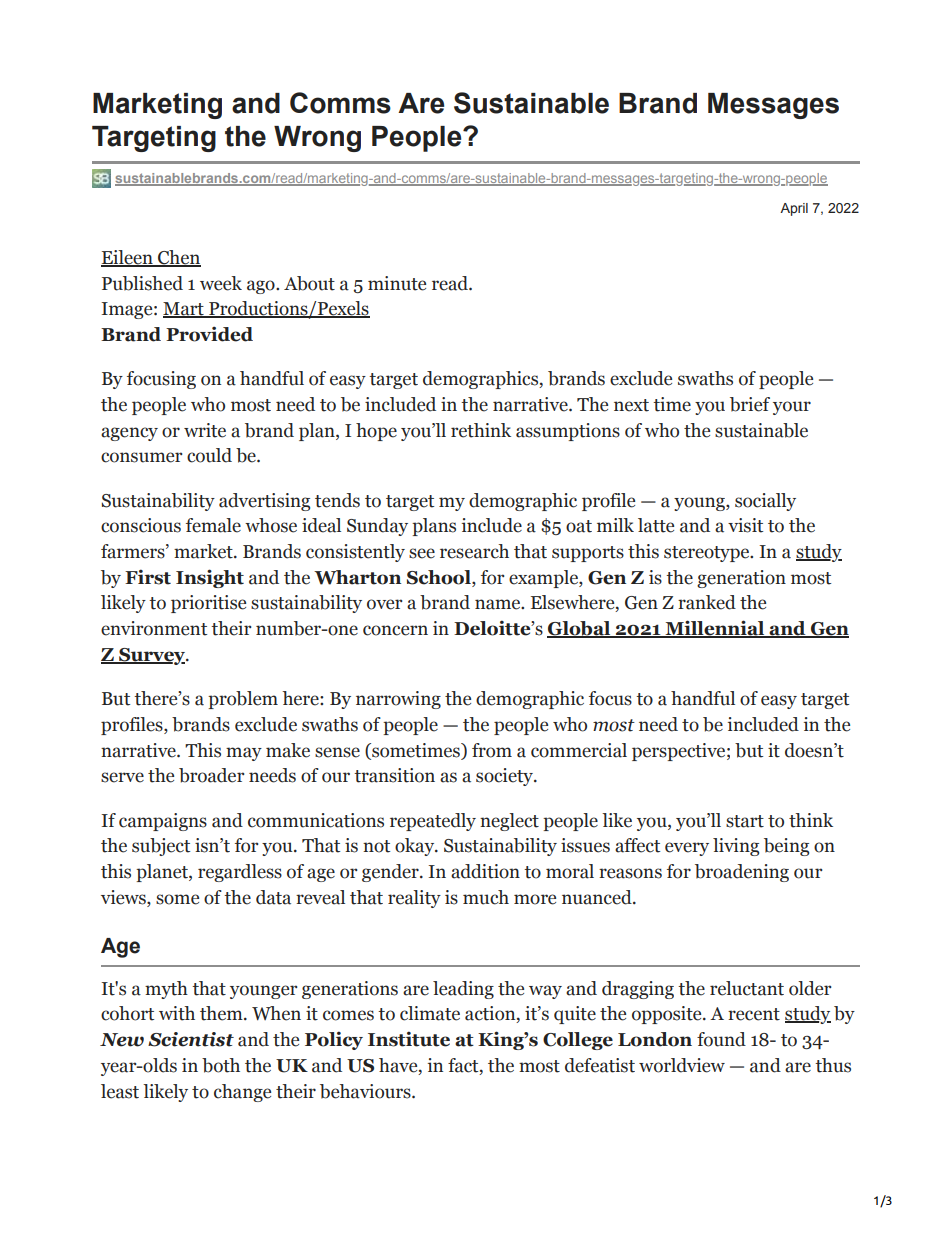 This image has height=1233, width=952. Describe the element at coordinates (221, 1065) in the image. I see `both` at that location.
